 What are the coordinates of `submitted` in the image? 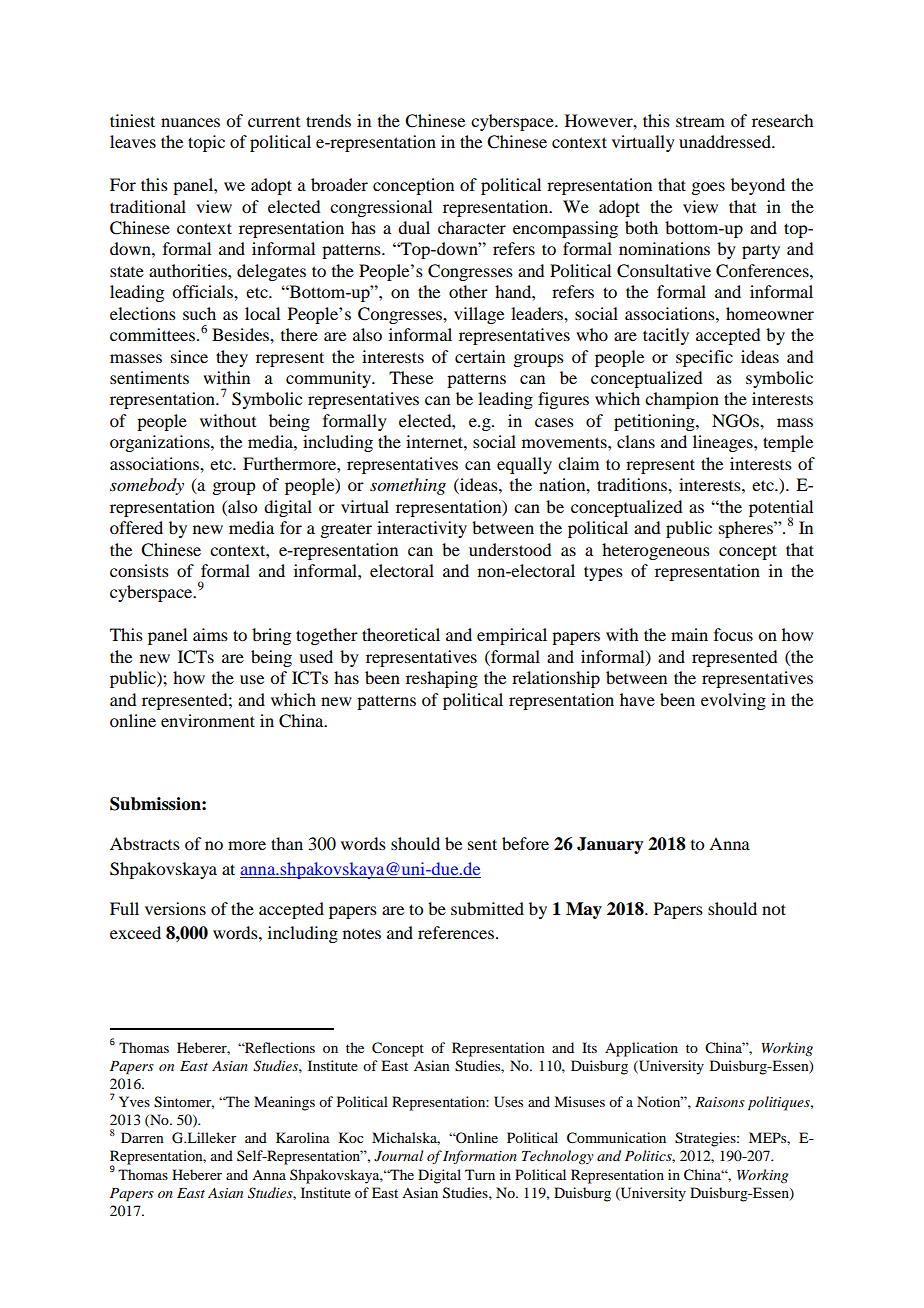 It's located at (487, 908).
